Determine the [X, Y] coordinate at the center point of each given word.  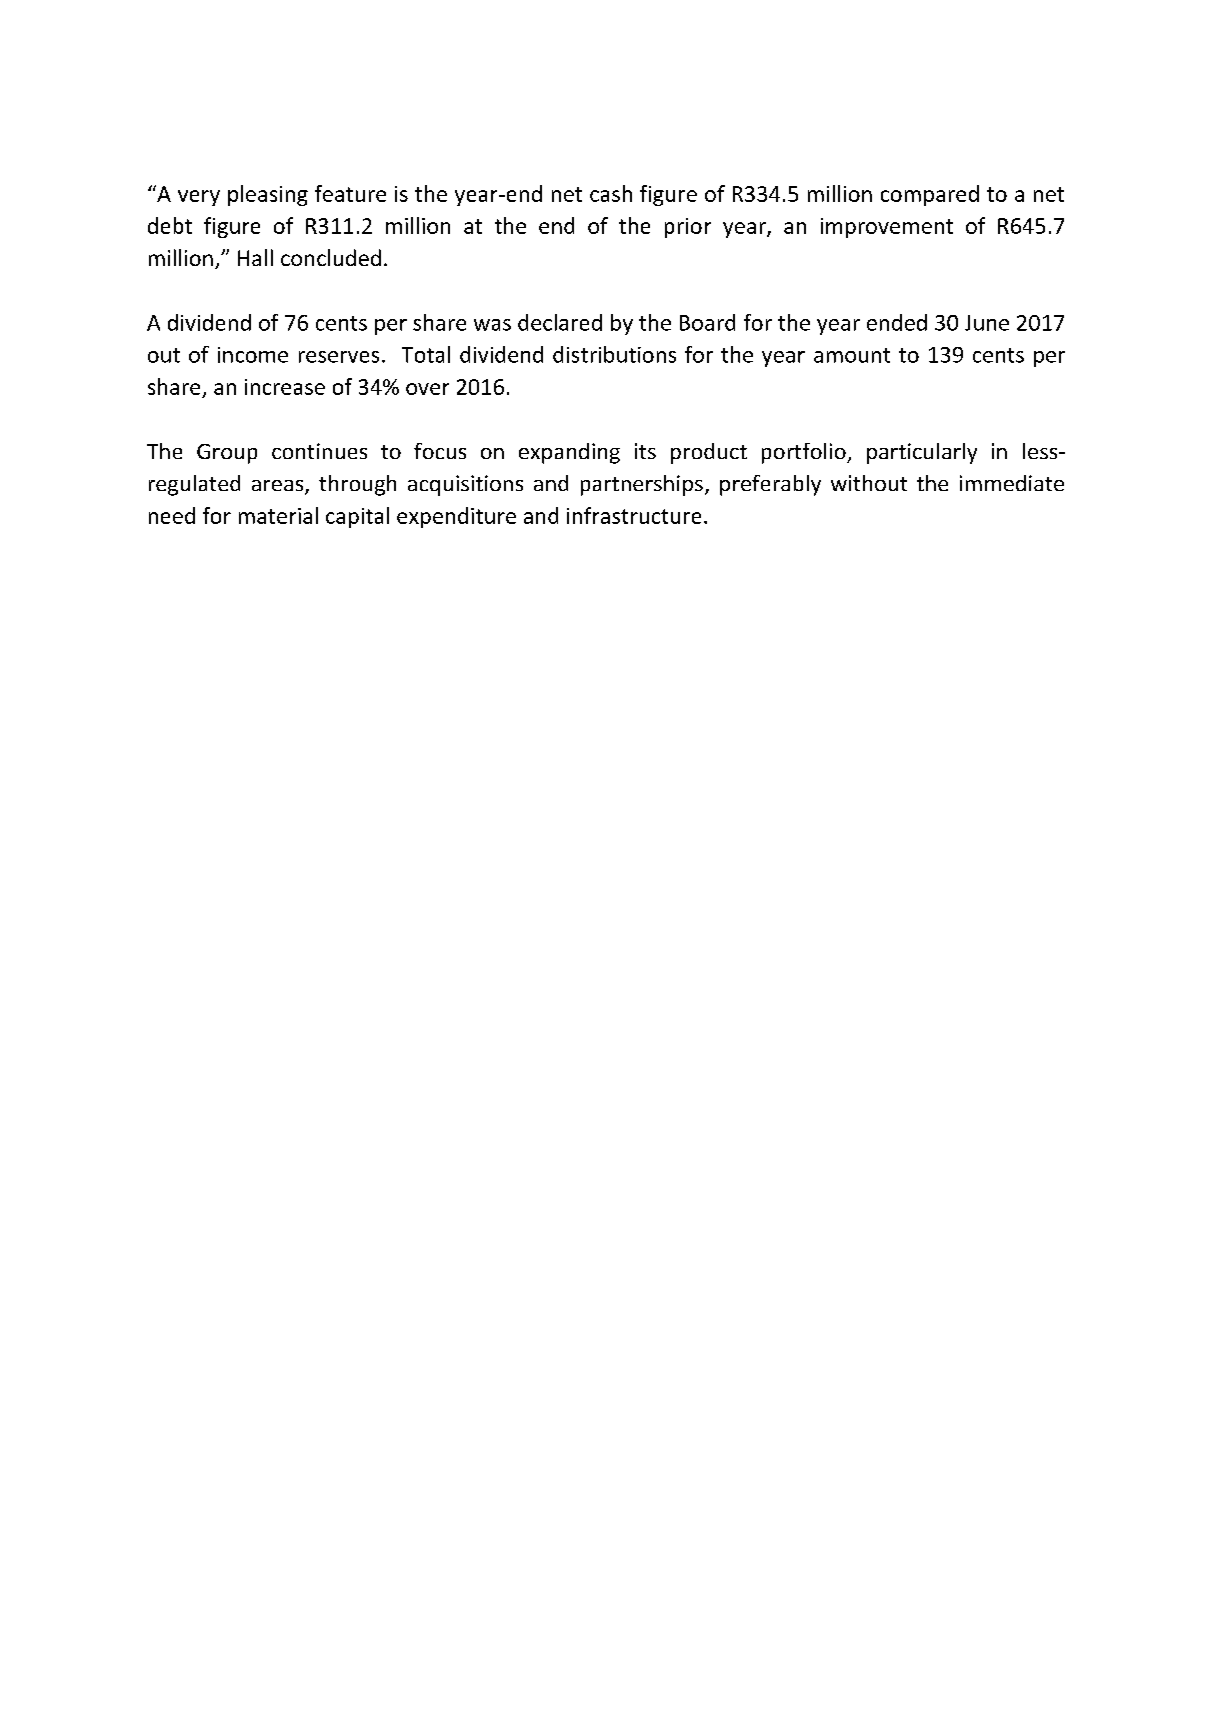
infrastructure [634, 515]
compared [930, 195]
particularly [922, 453]
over [427, 389]
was [492, 325]
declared [560, 322]
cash [611, 193]
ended [897, 322]
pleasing [268, 195]
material [278, 515]
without [869, 483]
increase [285, 387]
